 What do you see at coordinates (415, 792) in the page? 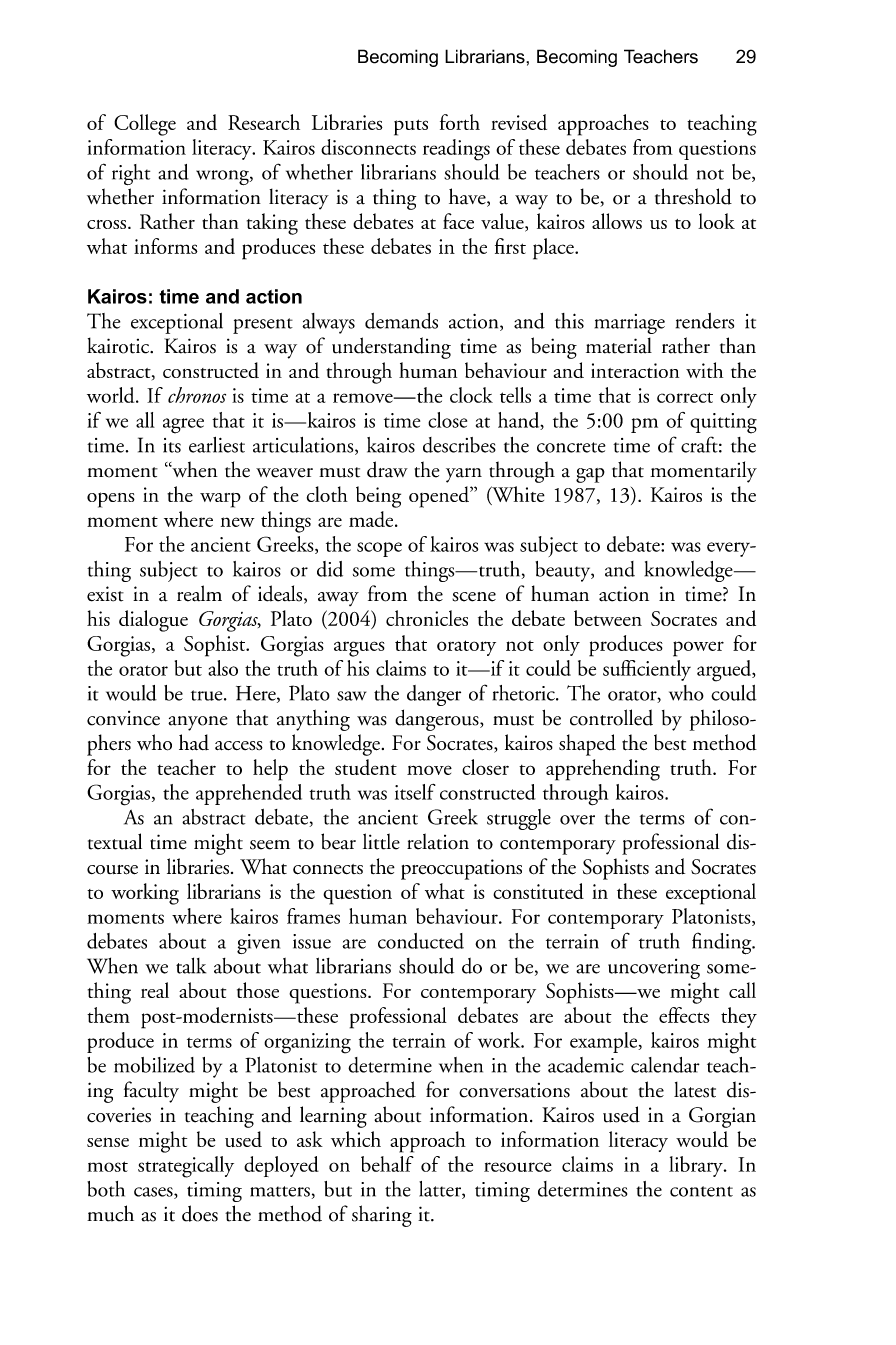
I see `itself` at bounding box center [415, 792].
